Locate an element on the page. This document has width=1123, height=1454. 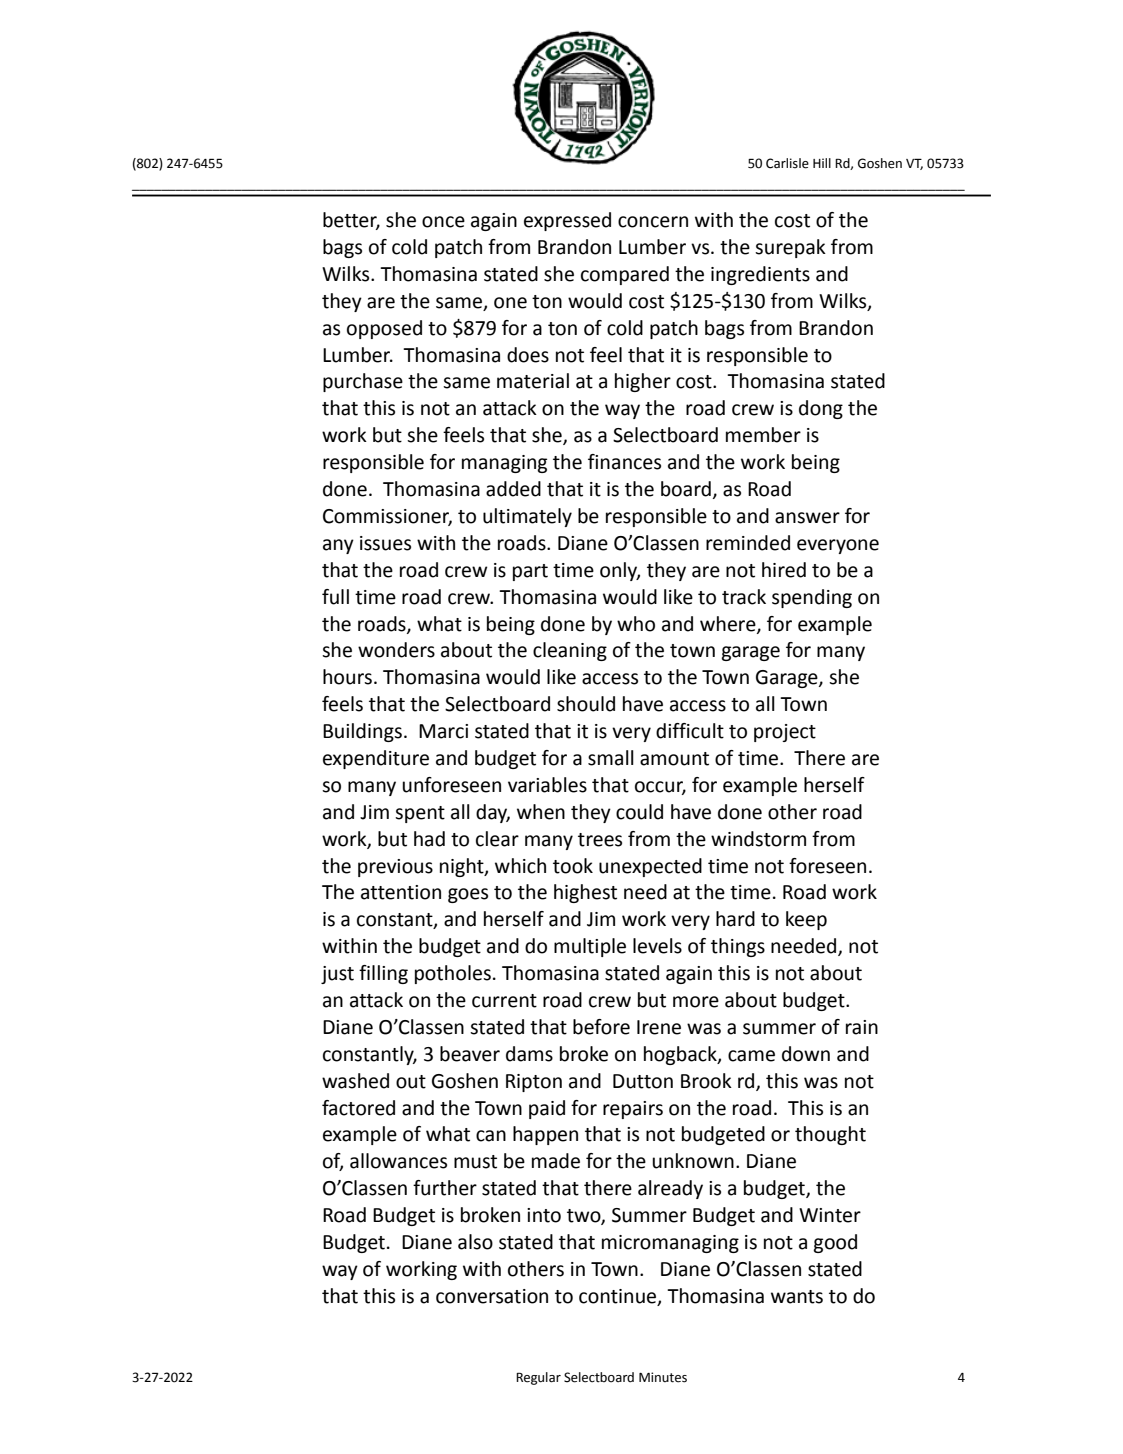
small is located at coordinates (611, 758).
